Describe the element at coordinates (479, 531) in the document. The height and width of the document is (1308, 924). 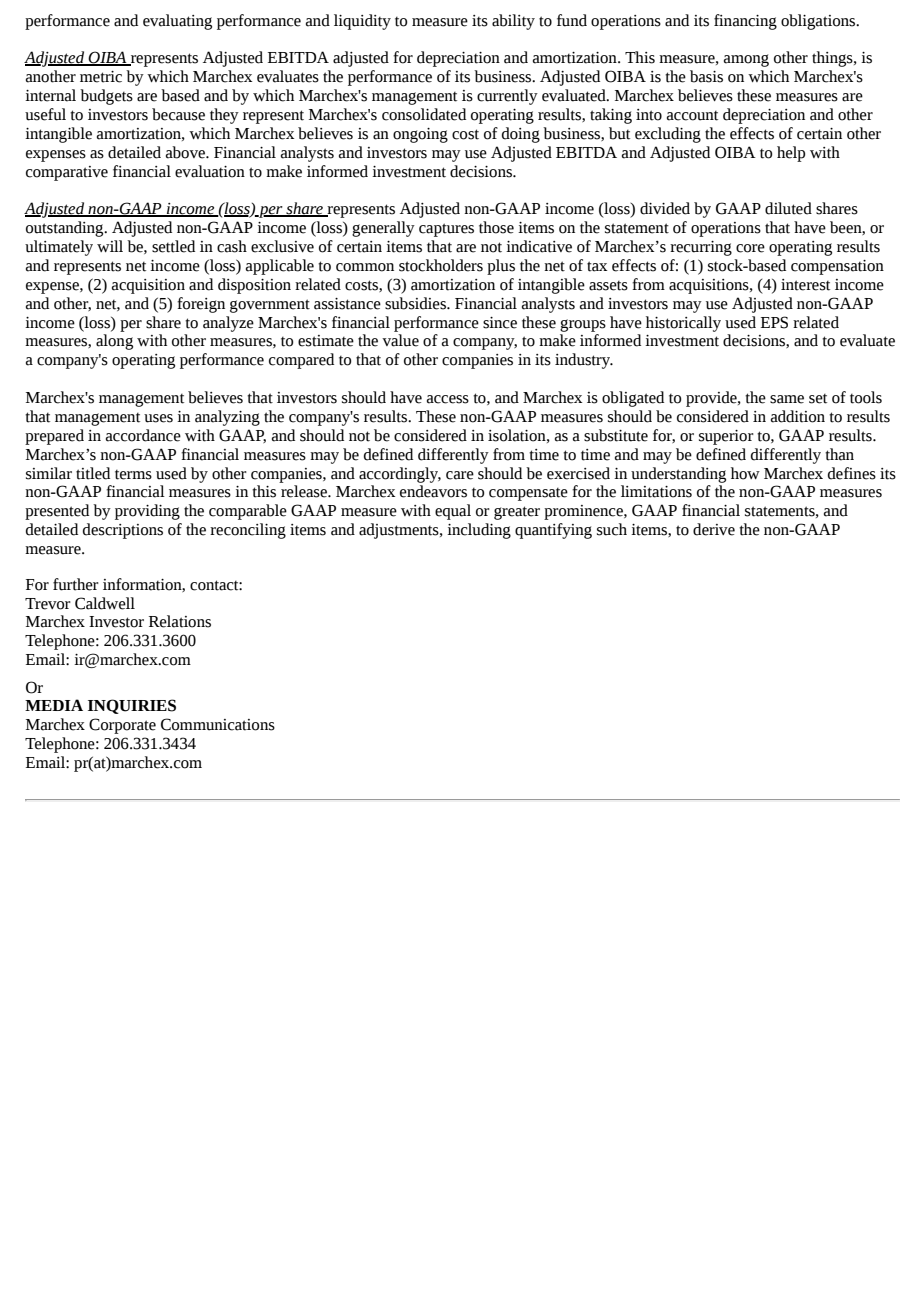
I see `including` at that location.
